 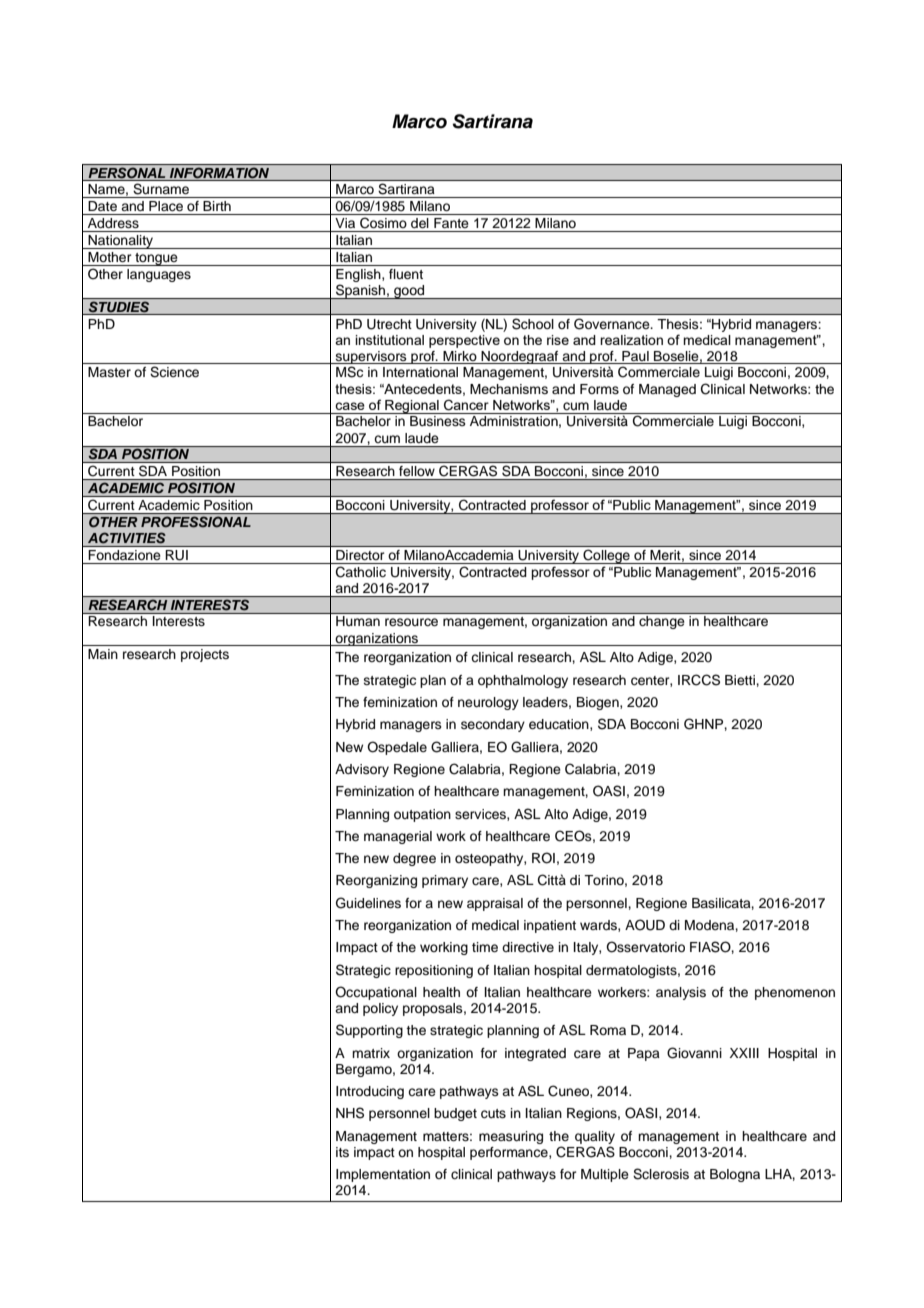 I want to click on Guidelines, so click(x=368, y=903).
